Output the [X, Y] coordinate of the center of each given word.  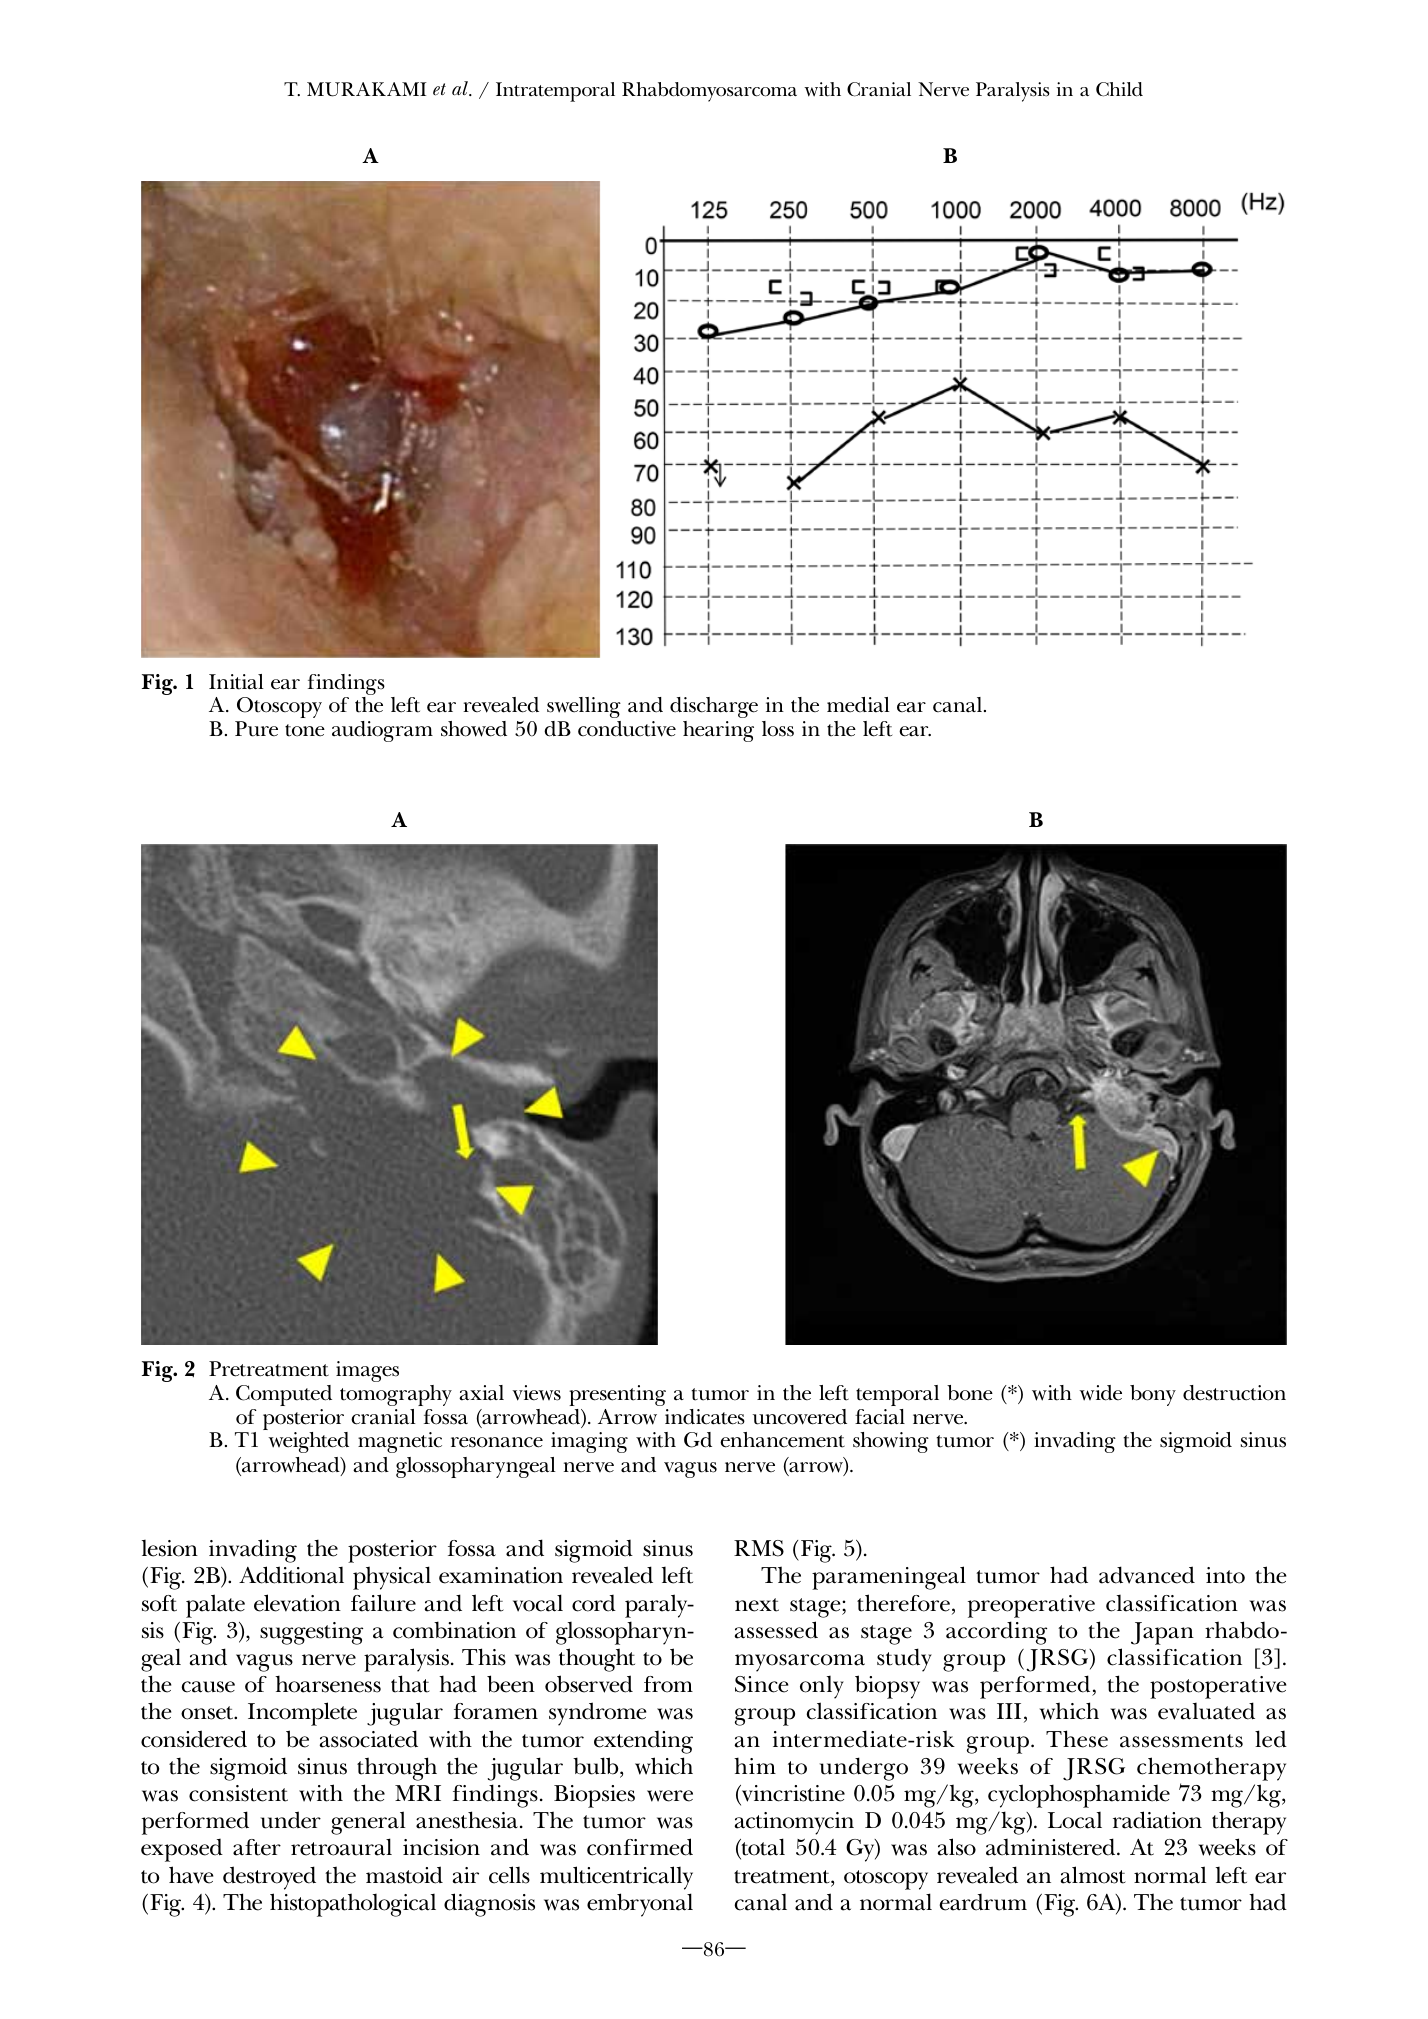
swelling [584, 707]
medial [858, 705]
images [367, 1371]
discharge [714, 707]
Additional [291, 1575]
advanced [1147, 1575]
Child [1119, 89]
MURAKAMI [367, 89]
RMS [759, 1548]
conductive [627, 729]
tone [305, 730]
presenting [617, 1395]
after [257, 1847]
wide [1100, 1393]
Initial [236, 682]
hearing [718, 731]
